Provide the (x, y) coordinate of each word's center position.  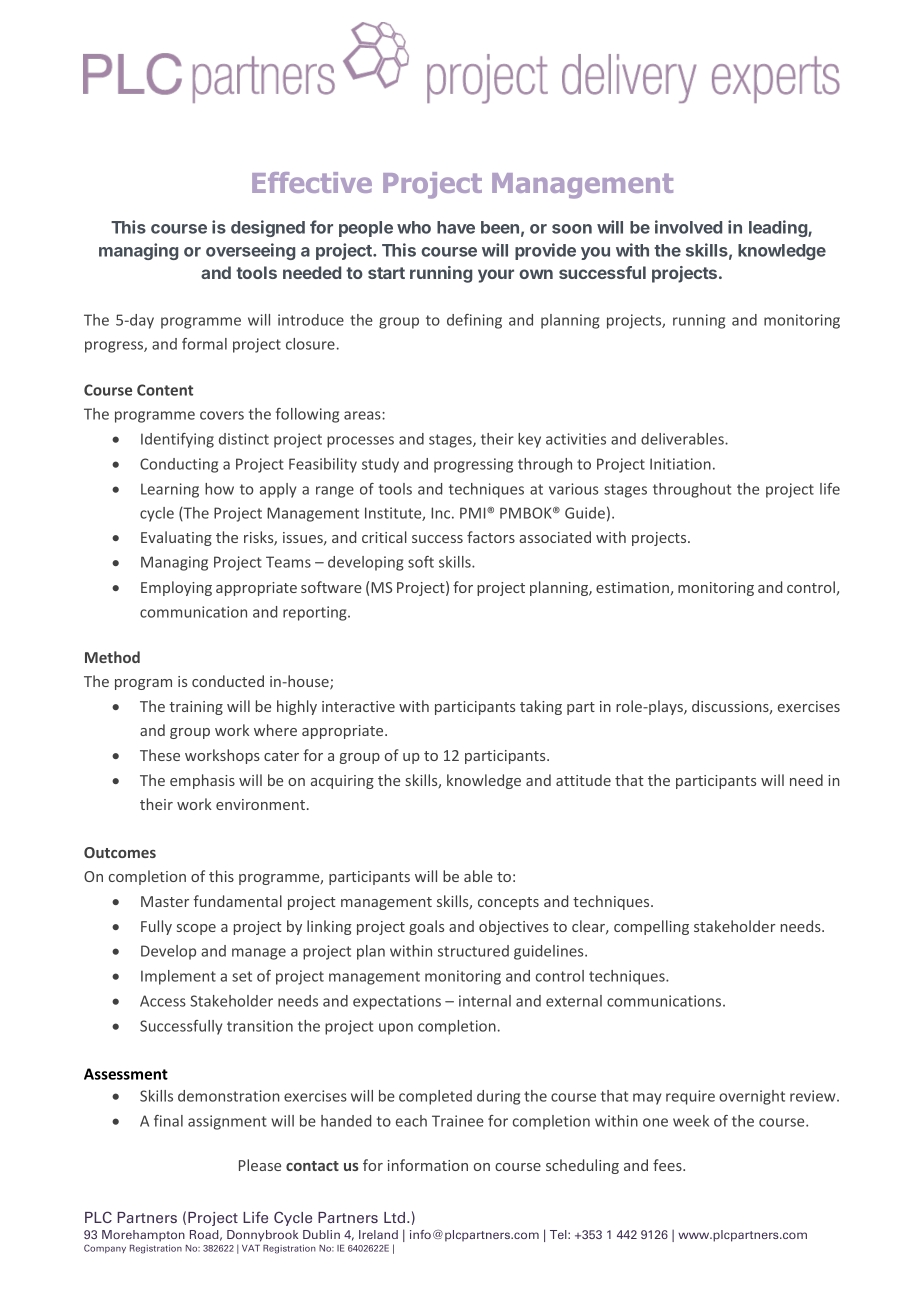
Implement (178, 977)
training (196, 708)
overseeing (250, 251)
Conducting (179, 465)
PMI (474, 513)
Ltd (394, 1217)
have (456, 227)
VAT (251, 1248)
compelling (651, 927)
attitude (583, 780)
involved (688, 227)
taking (541, 707)
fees (668, 1165)
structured (473, 951)
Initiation (680, 464)
